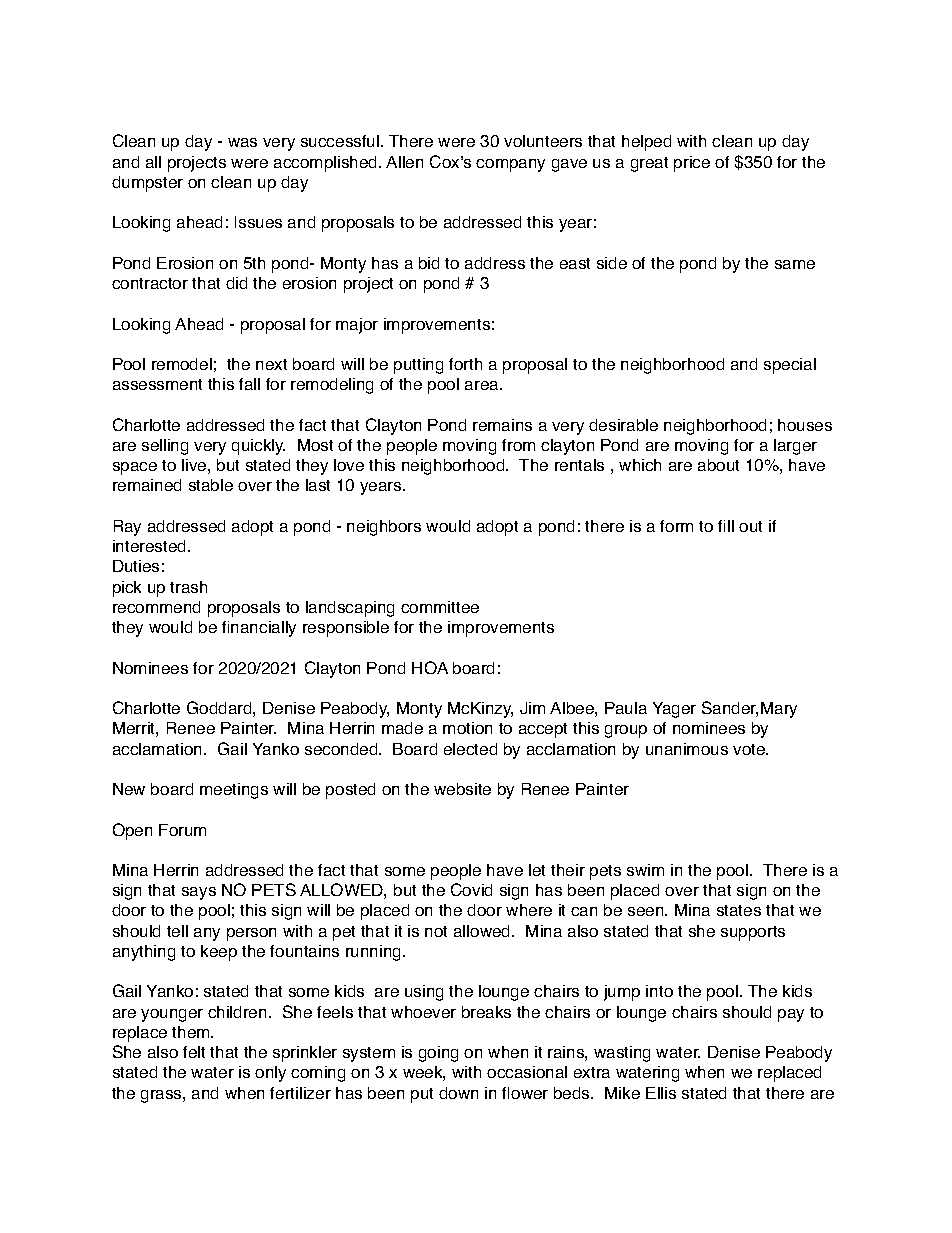 Image resolution: width=952 pixels, height=1233 pixels. Describe the element at coordinates (510, 165) in the screenshot. I see `company` at that location.
